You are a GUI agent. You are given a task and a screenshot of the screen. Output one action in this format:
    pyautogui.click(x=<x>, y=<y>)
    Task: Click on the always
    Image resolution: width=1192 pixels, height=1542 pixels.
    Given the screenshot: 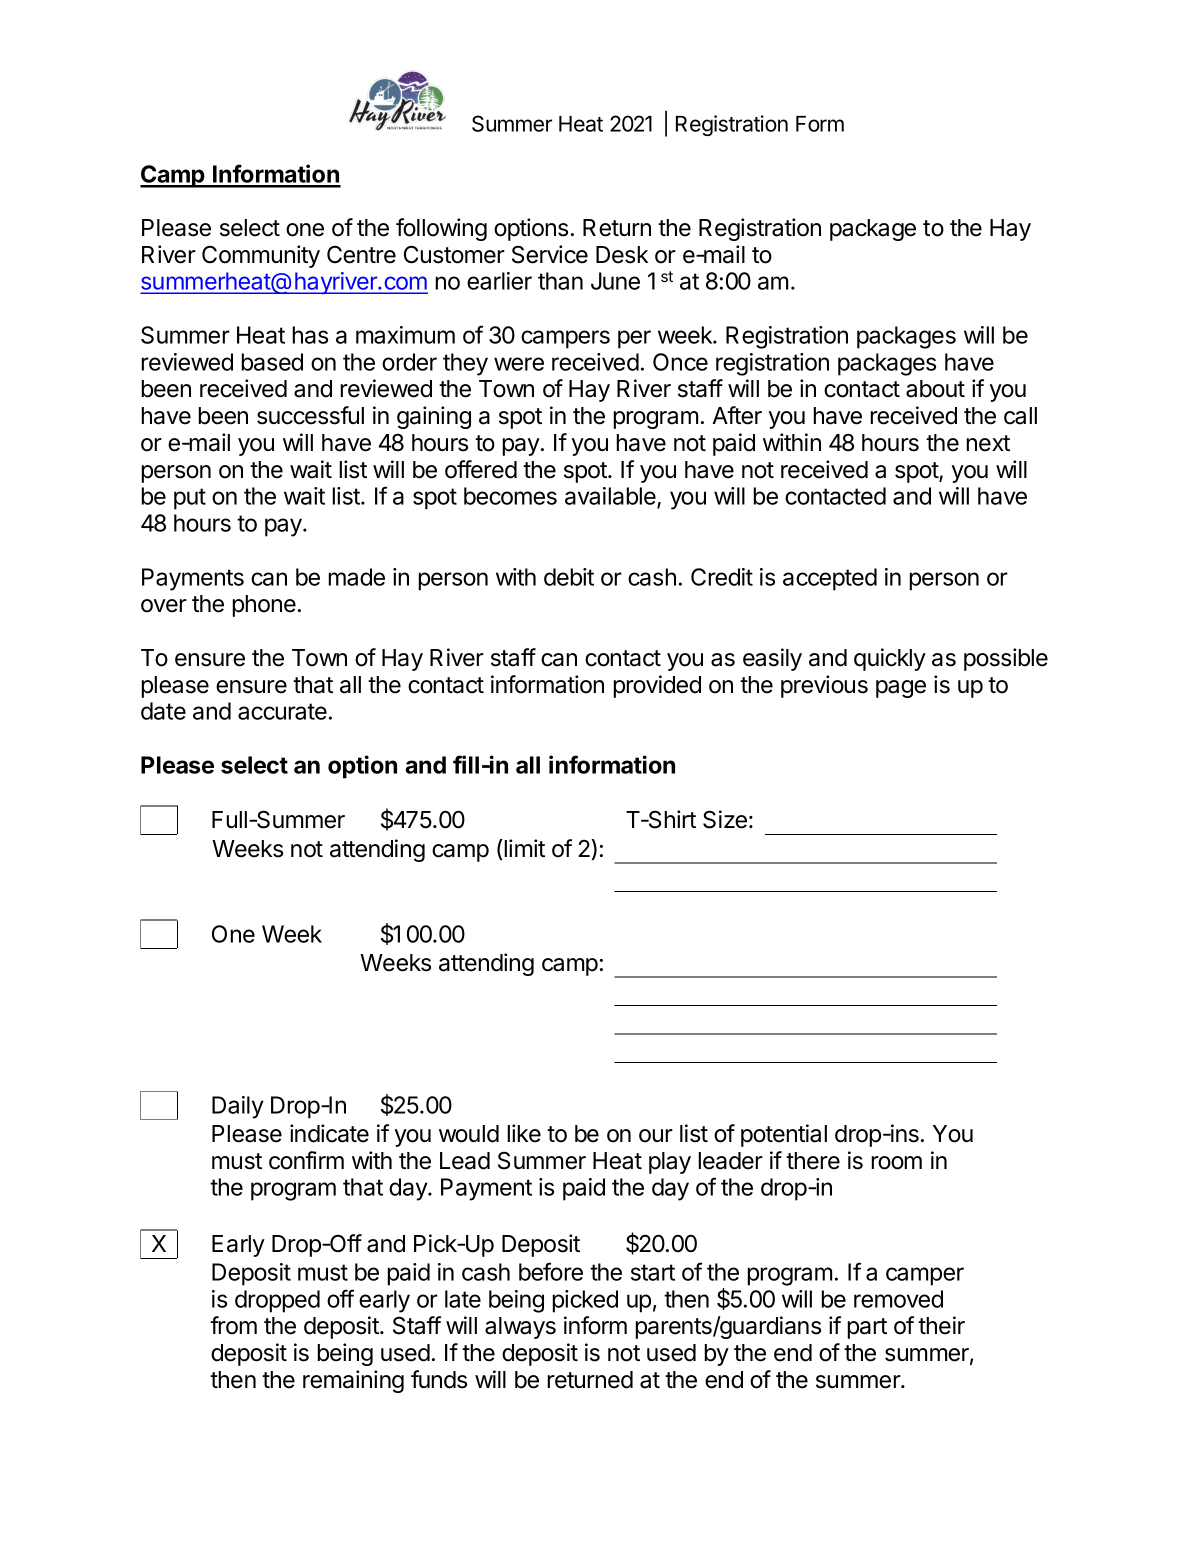 What is the action you would take?
    pyautogui.click(x=520, y=1328)
